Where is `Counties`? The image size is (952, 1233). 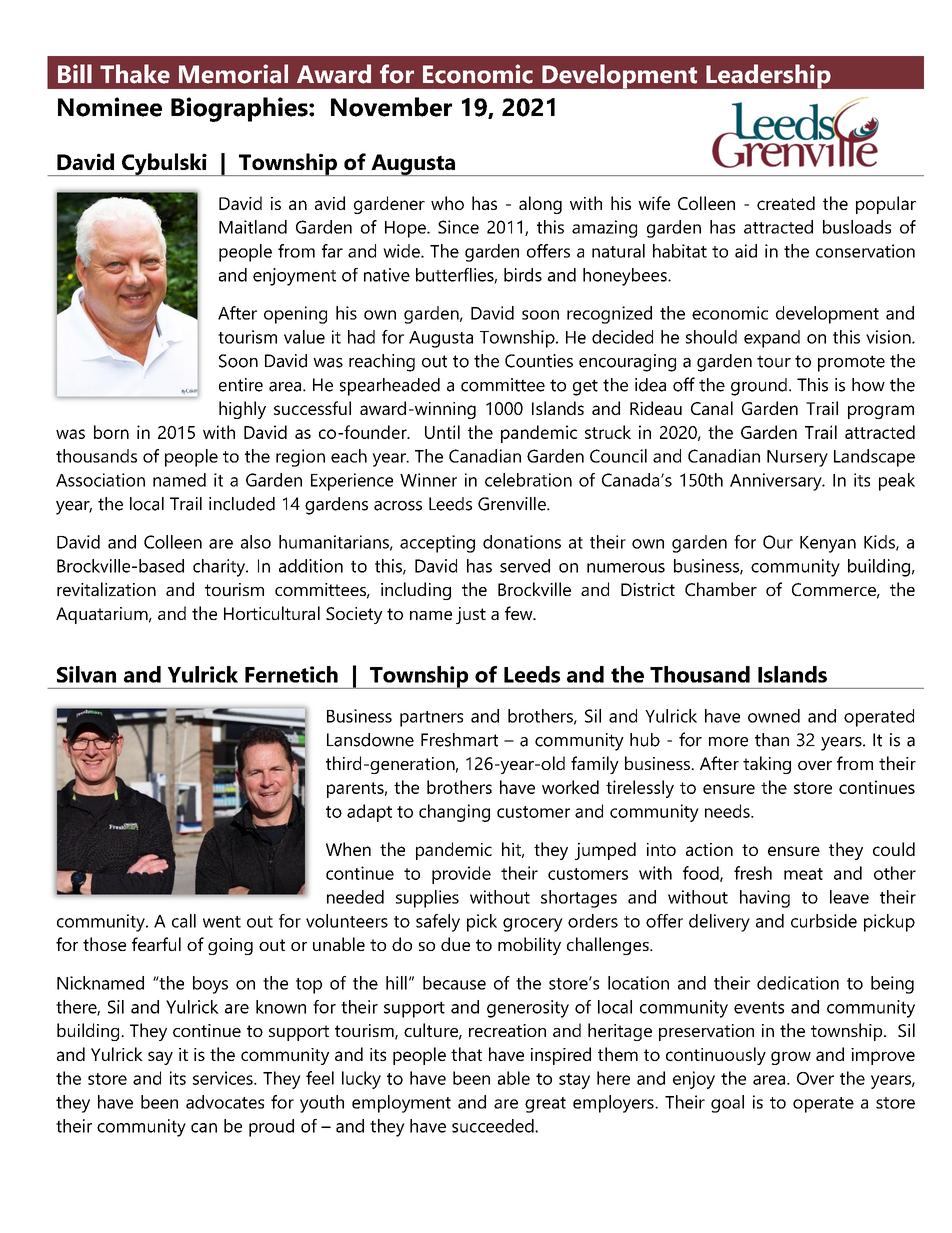
Counties is located at coordinates (539, 361).
